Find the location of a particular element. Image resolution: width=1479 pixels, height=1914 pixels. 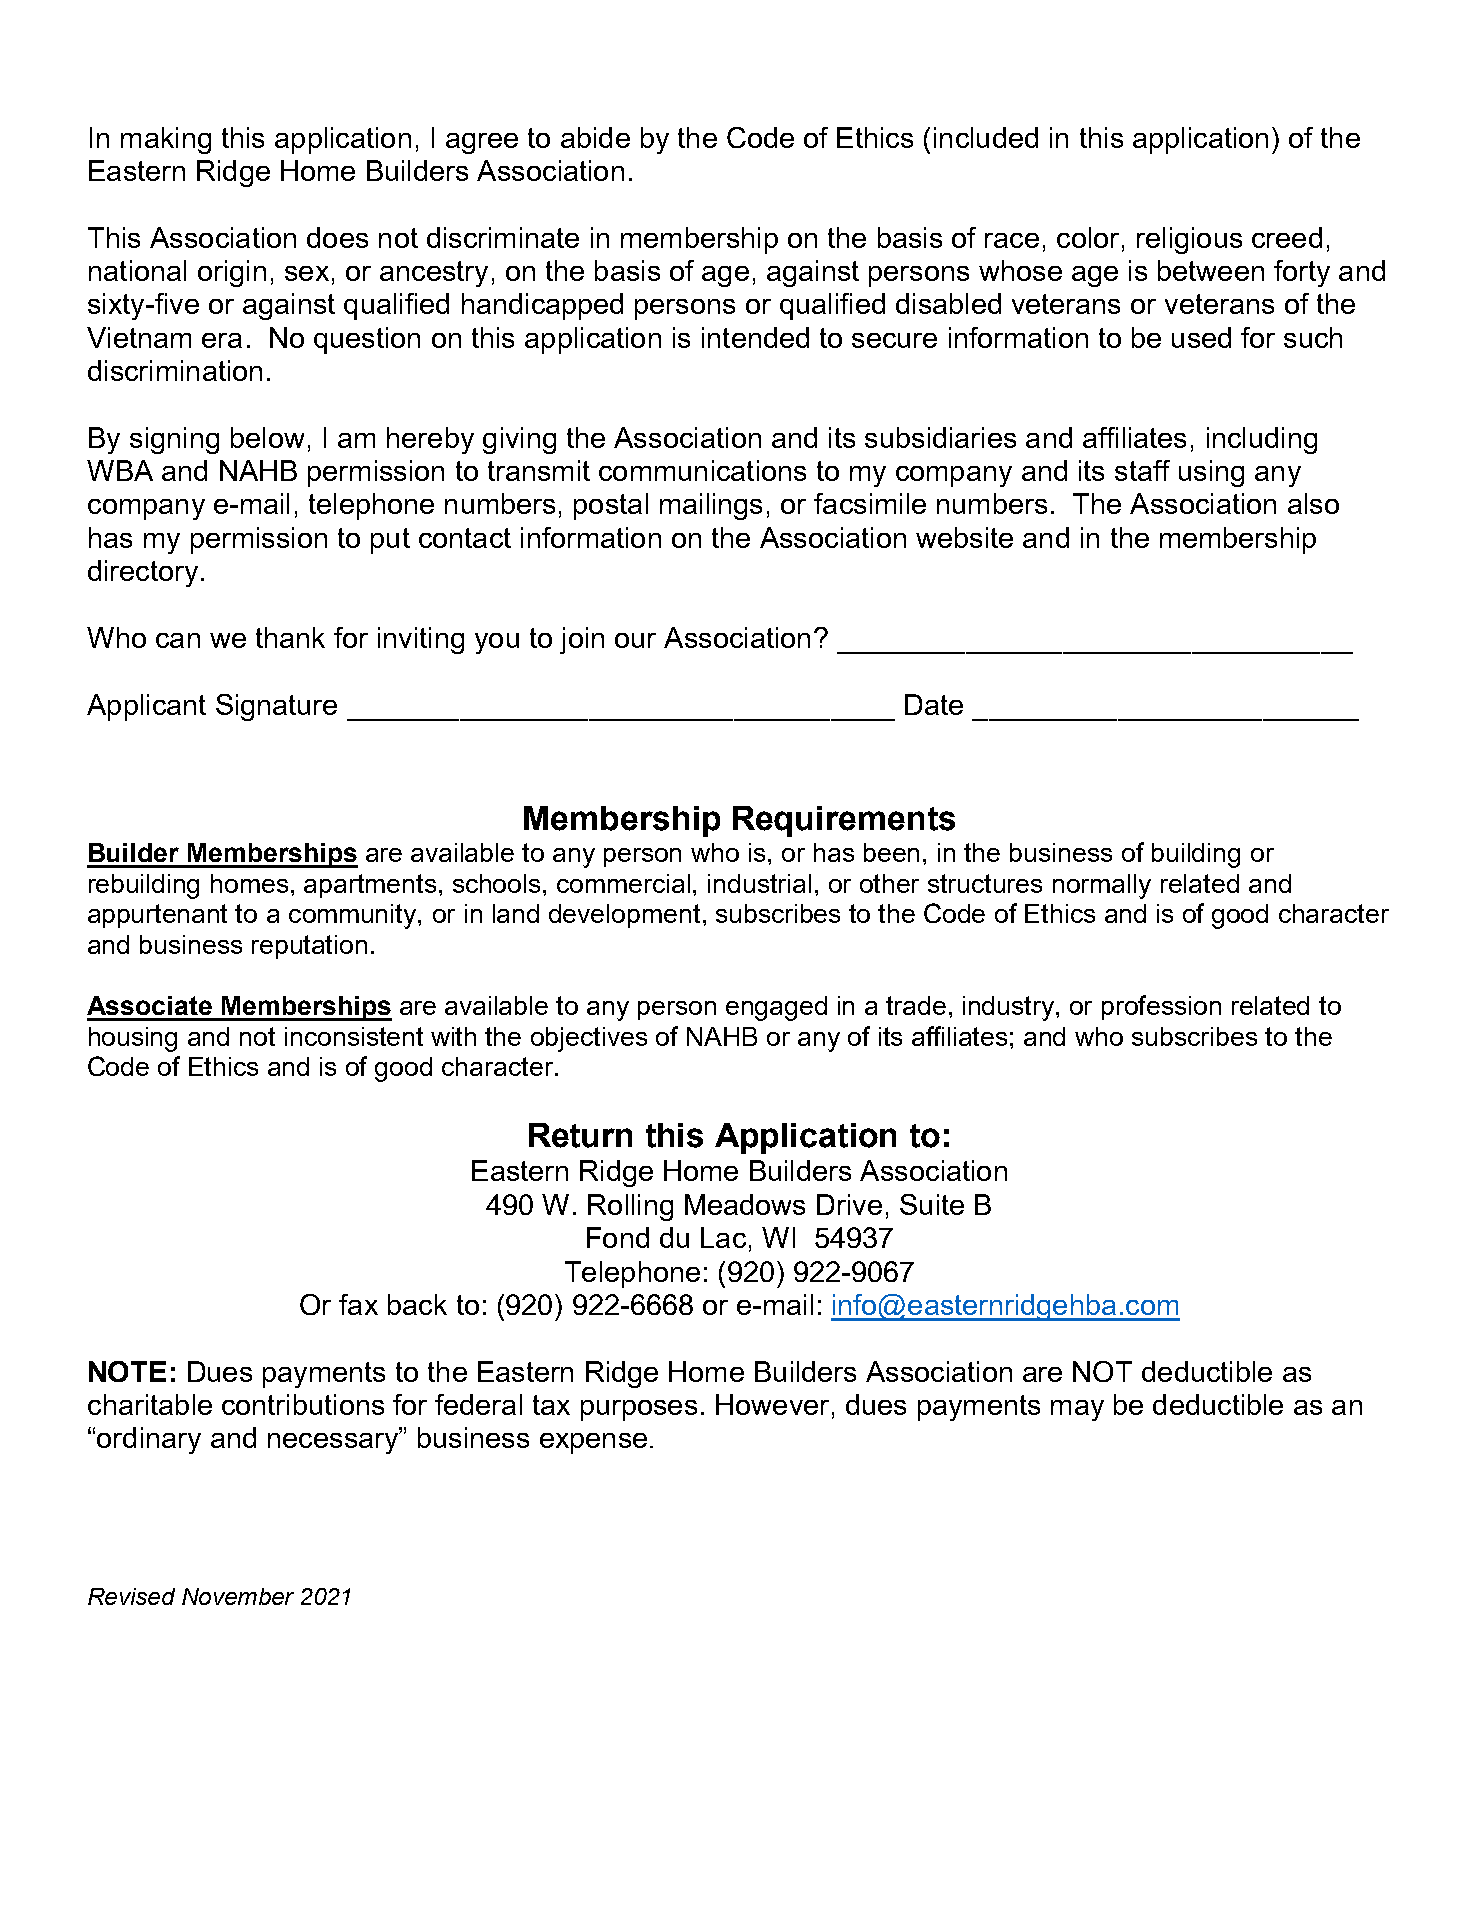

Lac is located at coordinates (723, 1237).
